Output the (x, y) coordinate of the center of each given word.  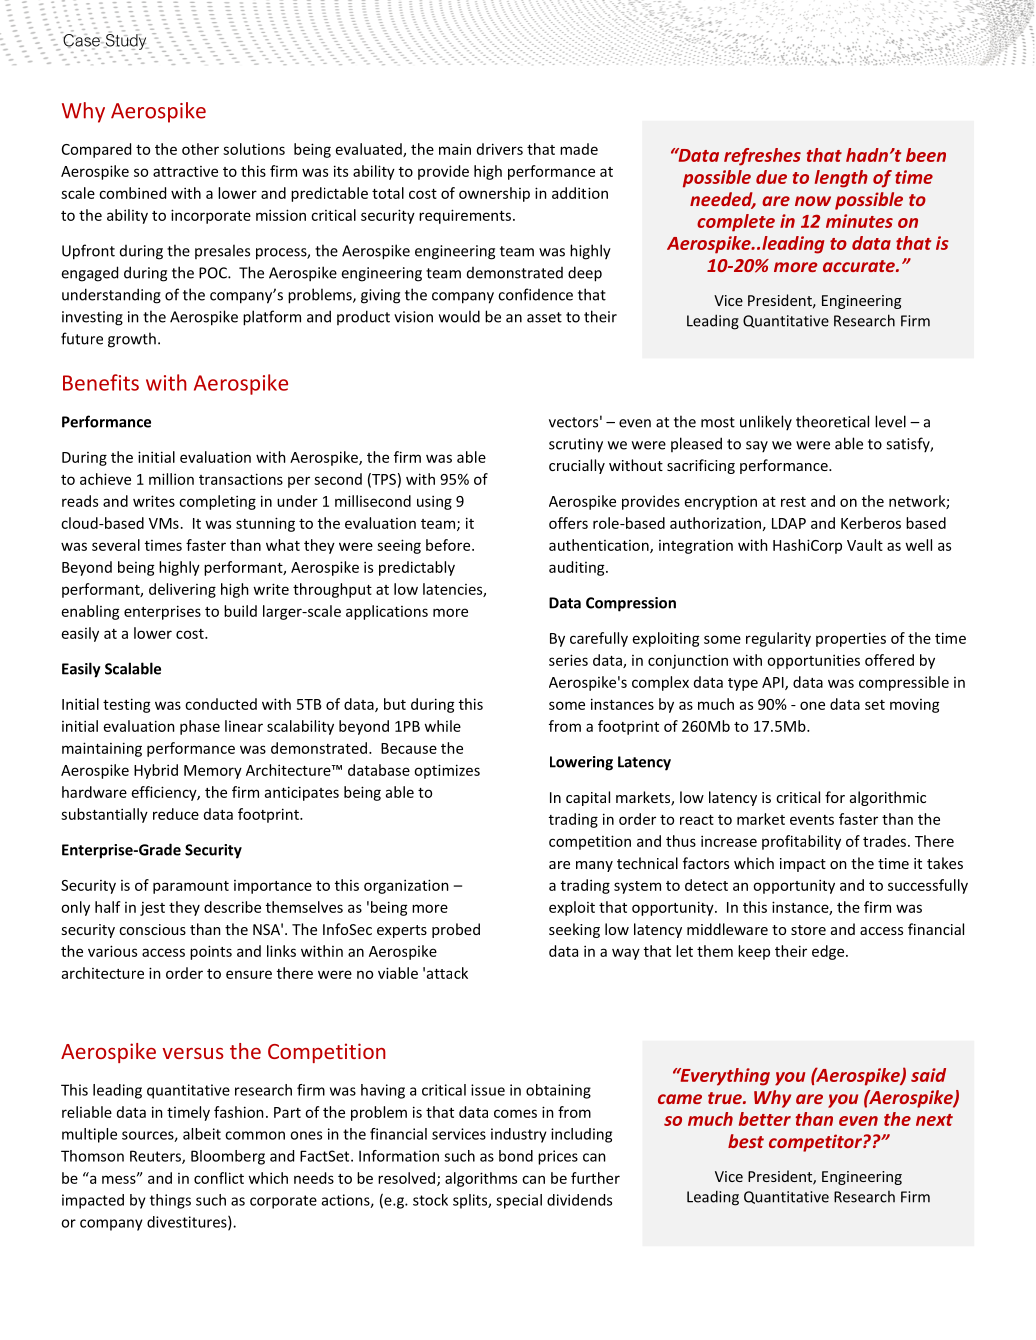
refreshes (762, 157)
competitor (816, 1143)
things (170, 1201)
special (519, 1201)
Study (125, 42)
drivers (500, 149)
